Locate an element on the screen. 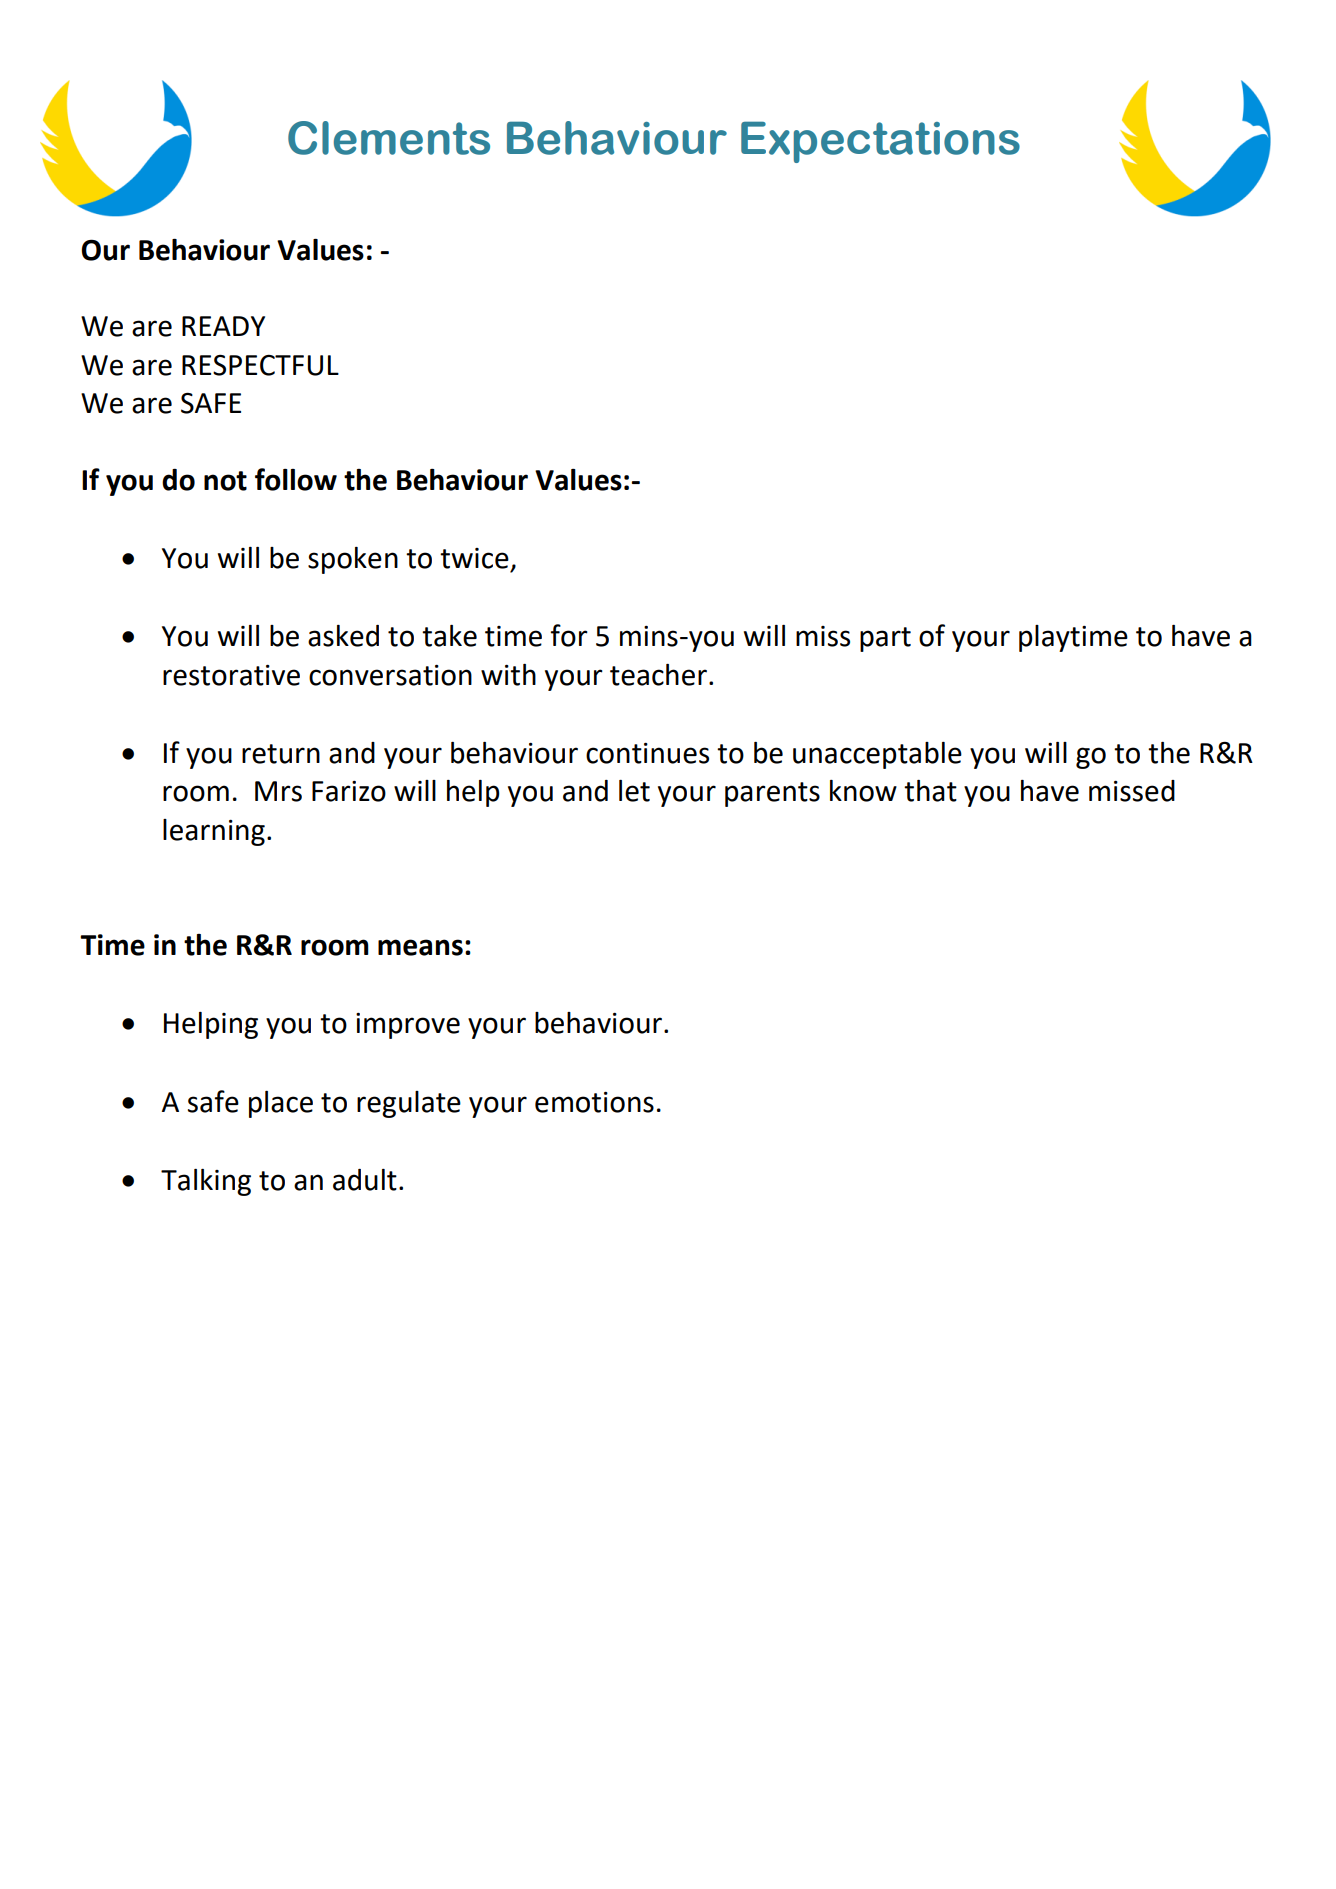 The height and width of the screenshot is (1889, 1336). for is located at coordinates (569, 635).
